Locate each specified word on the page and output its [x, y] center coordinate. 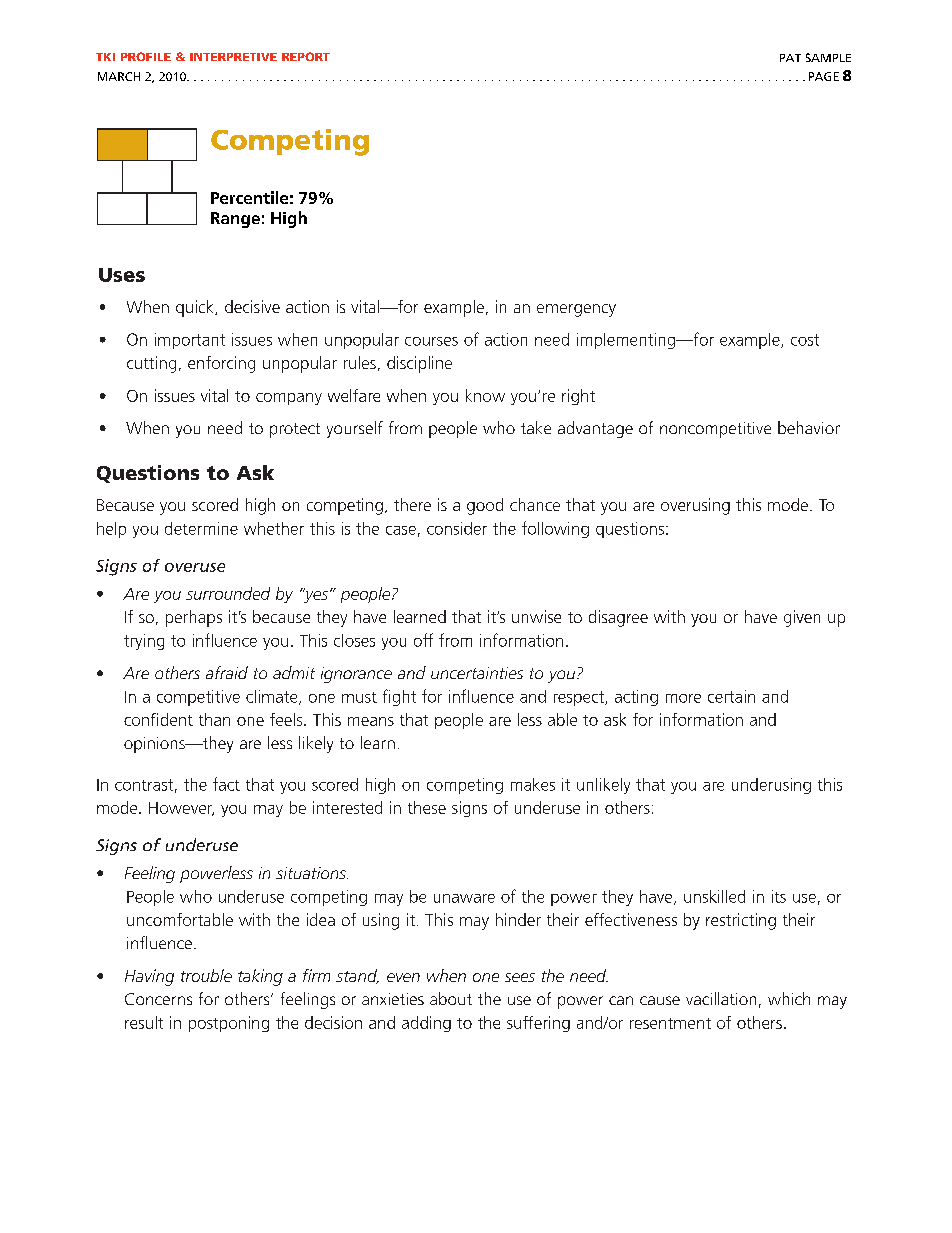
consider [457, 528]
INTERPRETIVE [233, 57]
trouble [206, 975]
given [802, 618]
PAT [790, 58]
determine [201, 528]
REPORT [306, 56]
